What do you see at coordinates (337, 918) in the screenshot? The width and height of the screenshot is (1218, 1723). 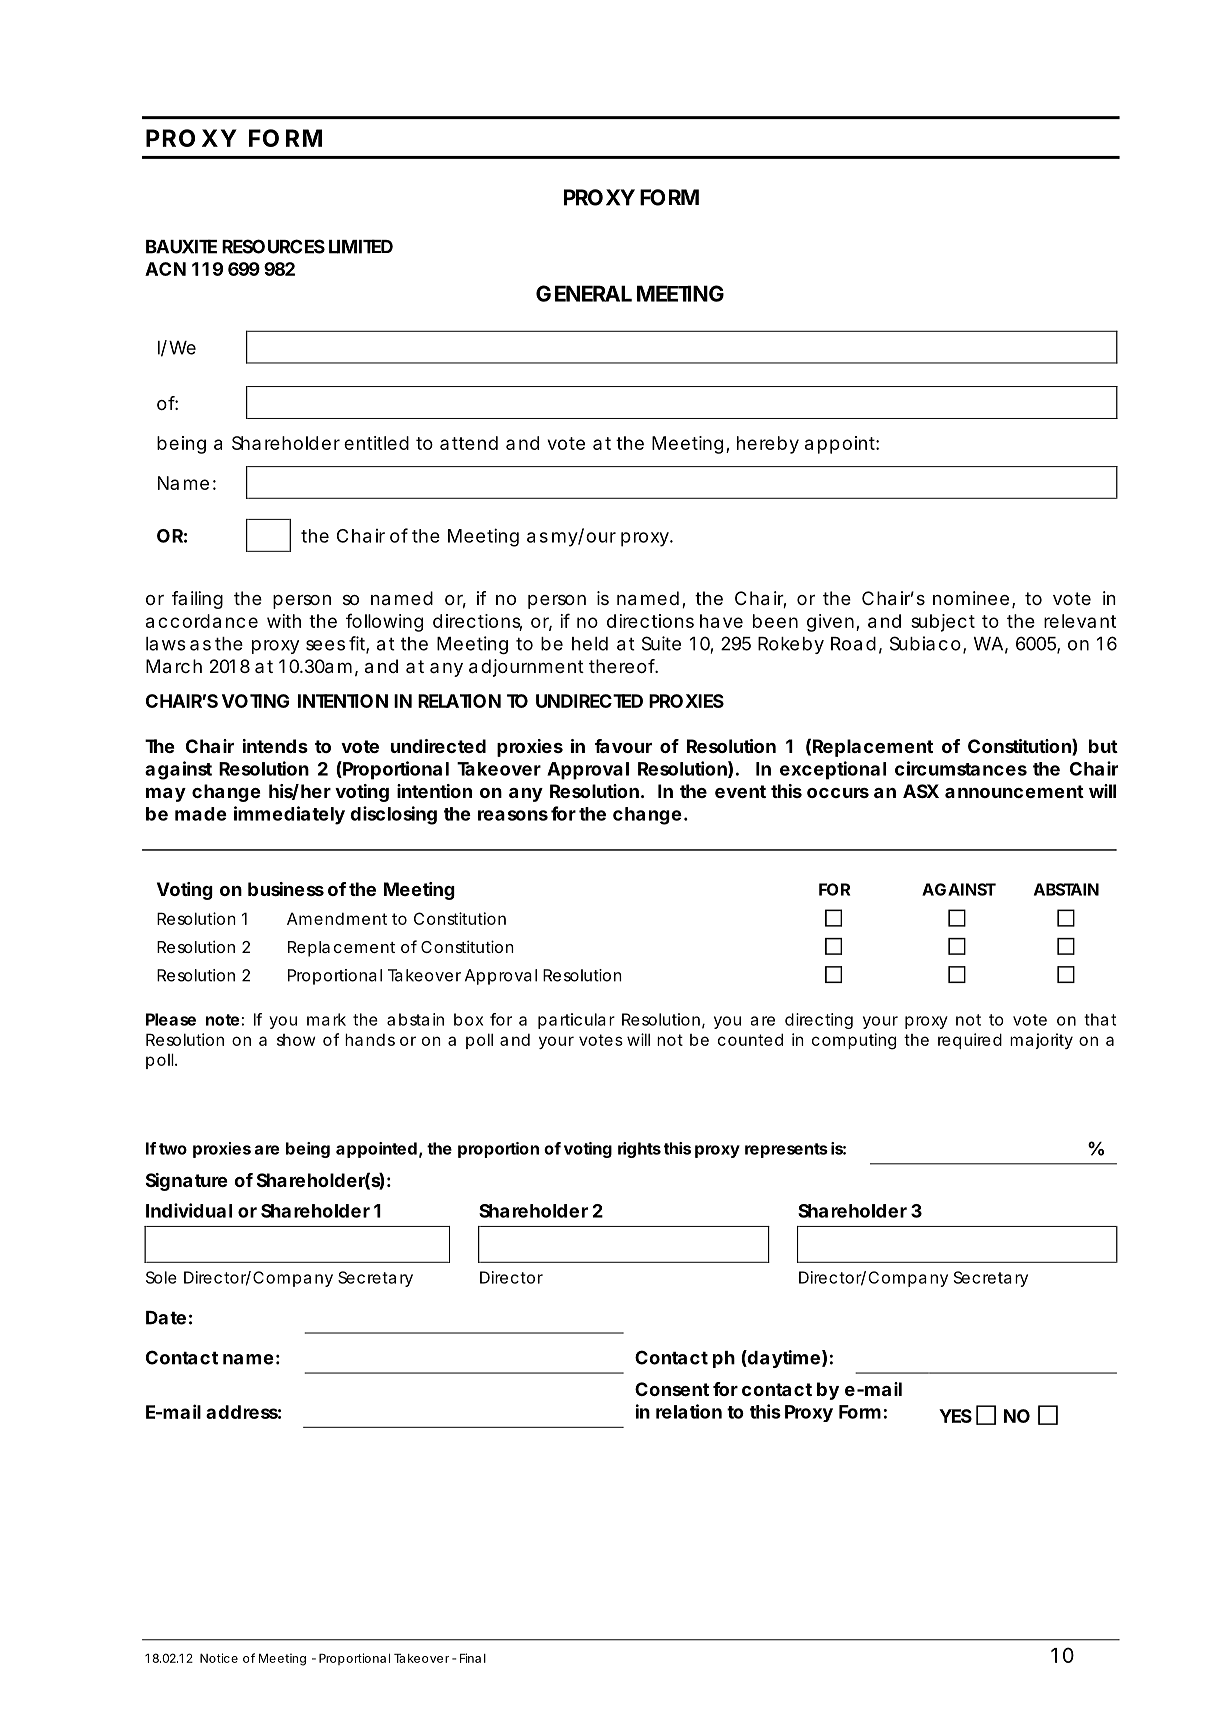 I see `Amendment` at bounding box center [337, 918].
